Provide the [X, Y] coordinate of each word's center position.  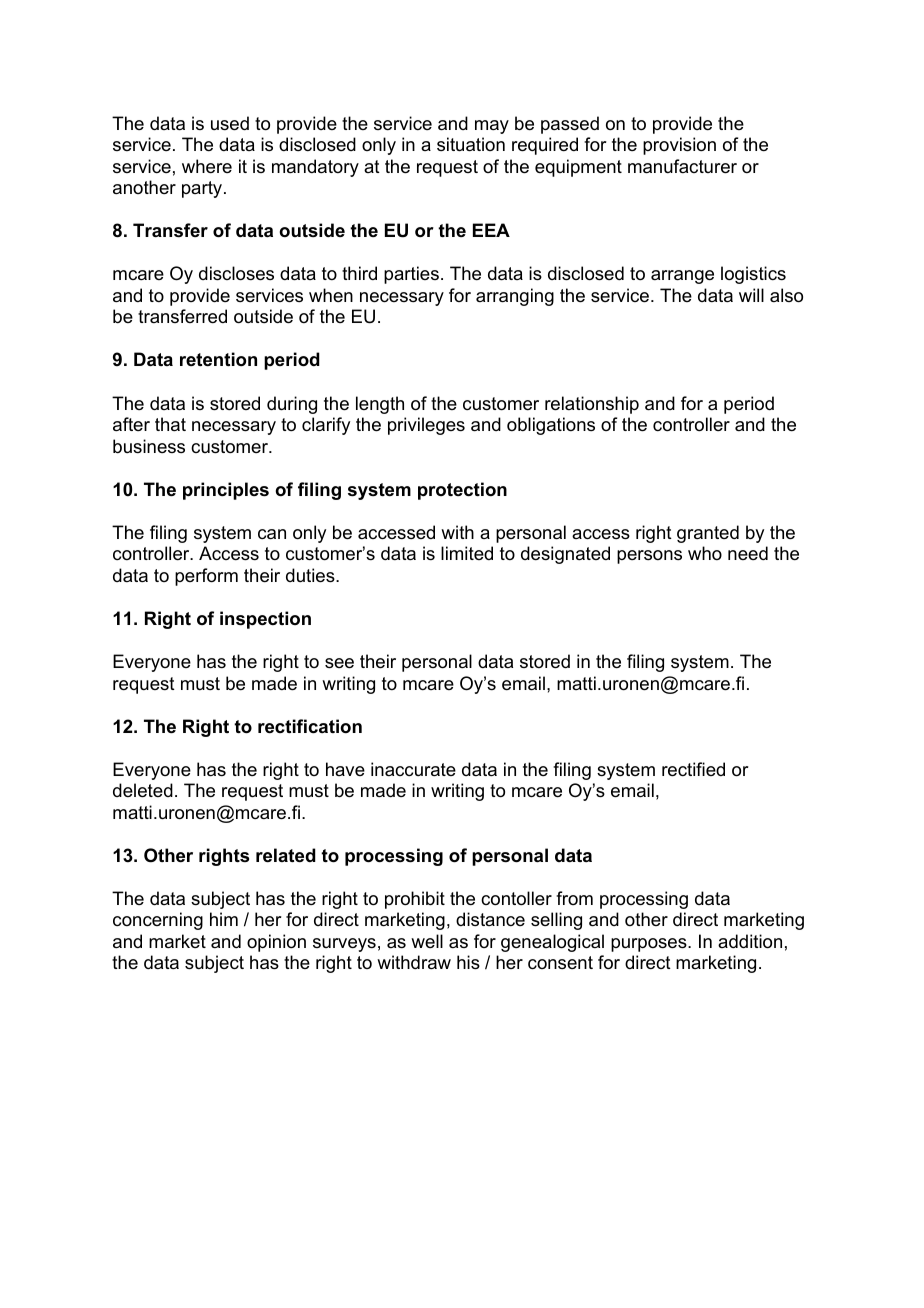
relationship [592, 405]
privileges [426, 426]
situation [471, 144]
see [339, 663]
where [207, 166]
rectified [693, 769]
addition [750, 941]
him [224, 919]
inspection [265, 620]
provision [679, 146]
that [170, 424]
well [427, 941]
